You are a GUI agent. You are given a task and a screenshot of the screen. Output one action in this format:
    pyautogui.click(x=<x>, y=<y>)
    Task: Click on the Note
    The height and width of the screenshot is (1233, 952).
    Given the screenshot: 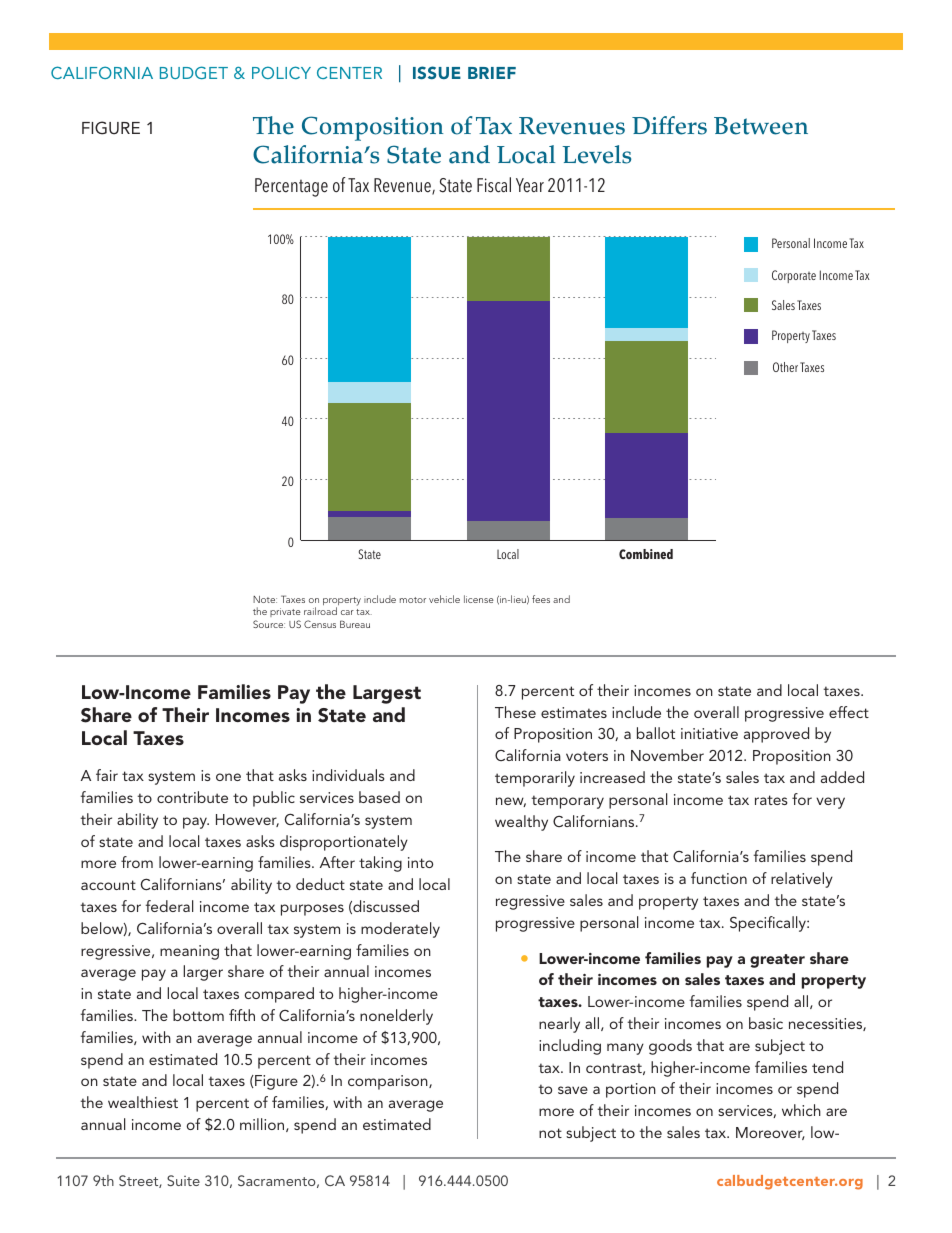 What is the action you would take?
    pyautogui.click(x=265, y=599)
